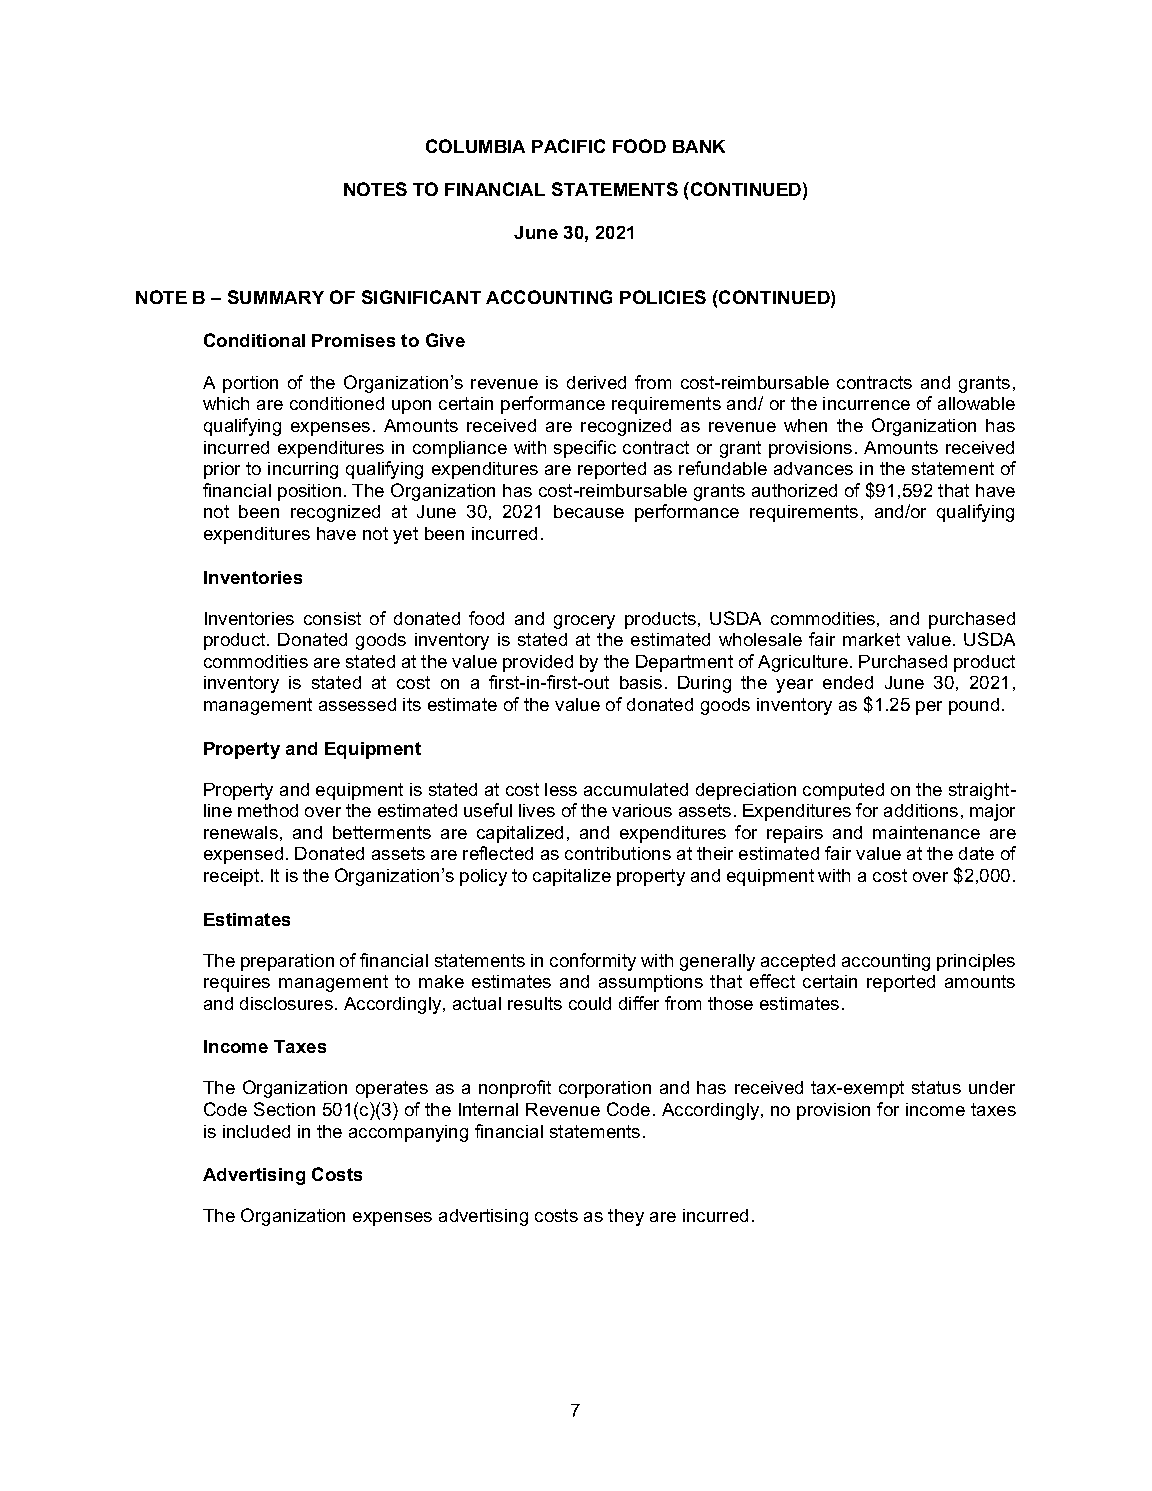  What do you see at coordinates (287, 962) in the document?
I see `preparation` at bounding box center [287, 962].
